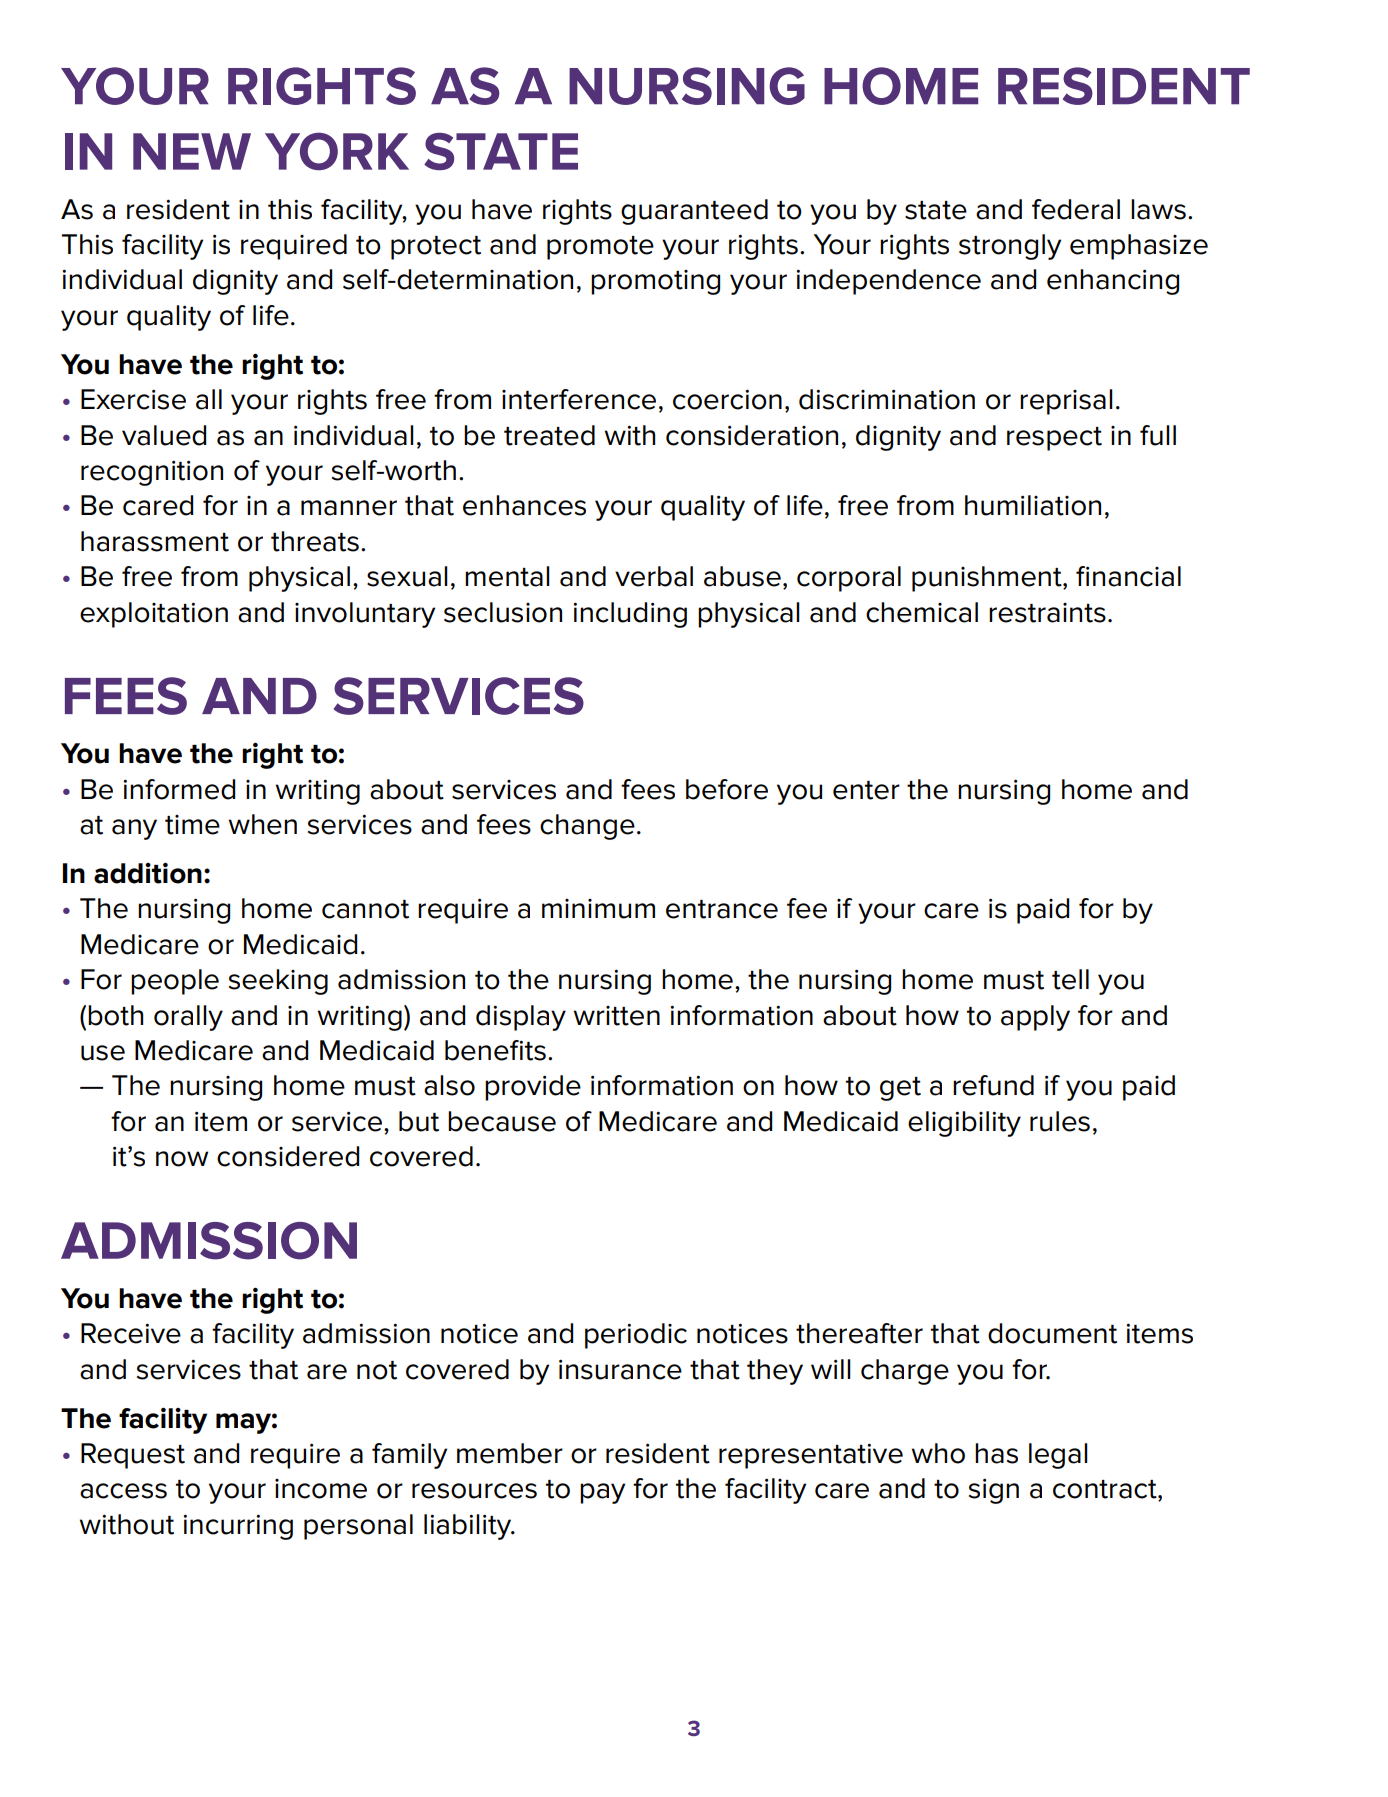 Image resolution: width=1388 pixels, height=1797 pixels. What do you see at coordinates (616, 1016) in the page?
I see `written` at bounding box center [616, 1016].
